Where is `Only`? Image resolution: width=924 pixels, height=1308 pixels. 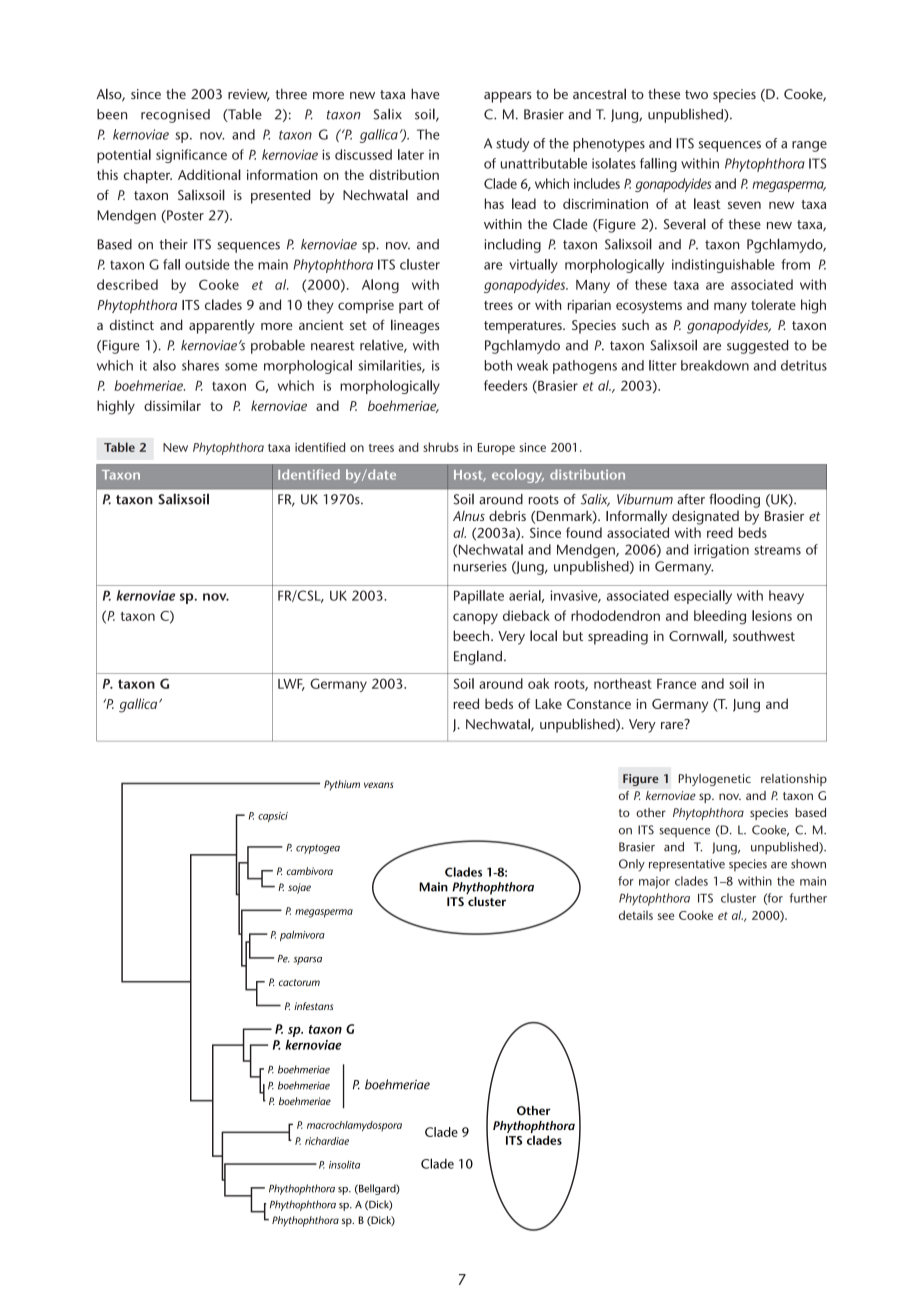 Only is located at coordinates (632, 865).
